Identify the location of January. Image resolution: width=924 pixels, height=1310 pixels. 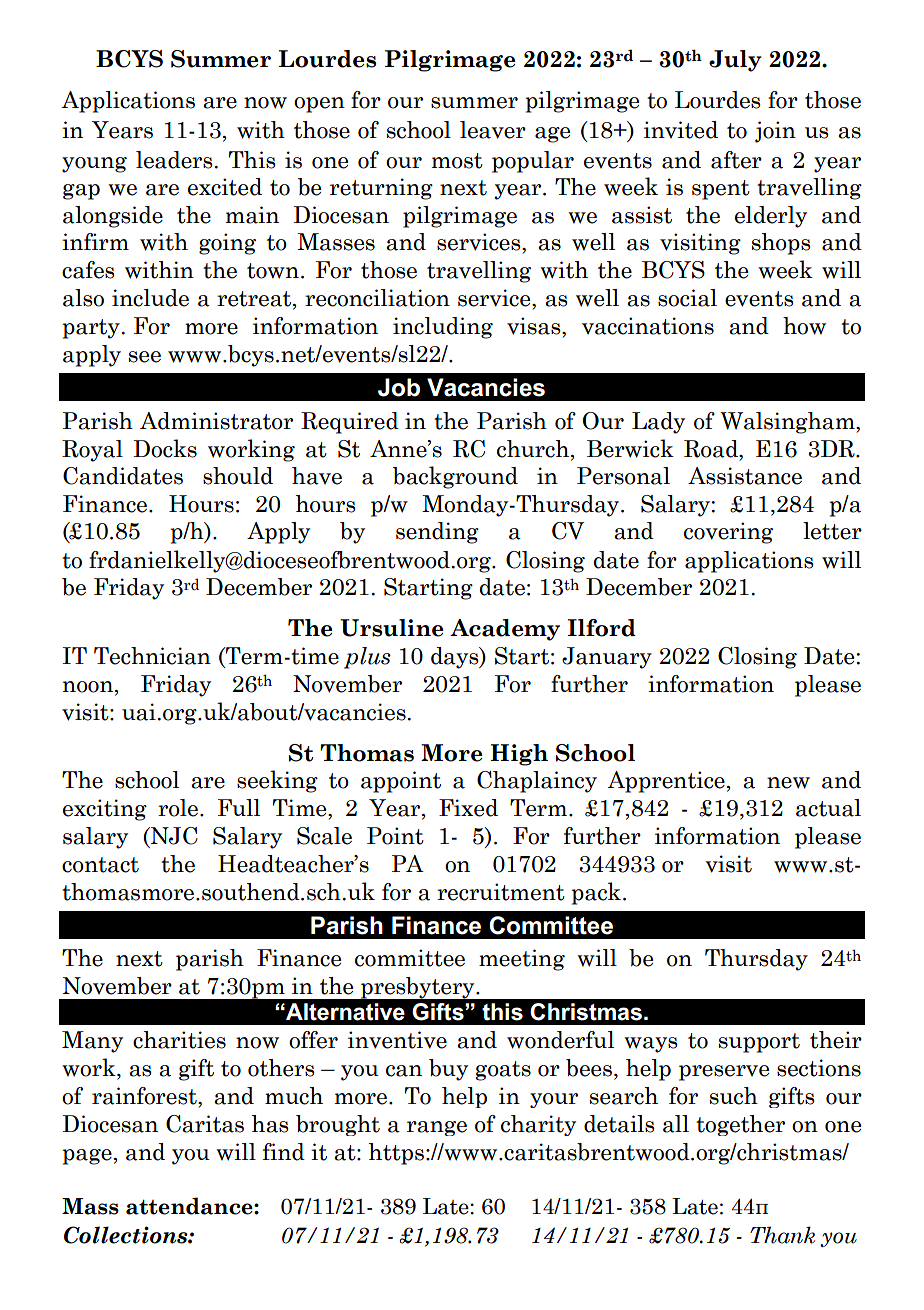
(607, 658).
